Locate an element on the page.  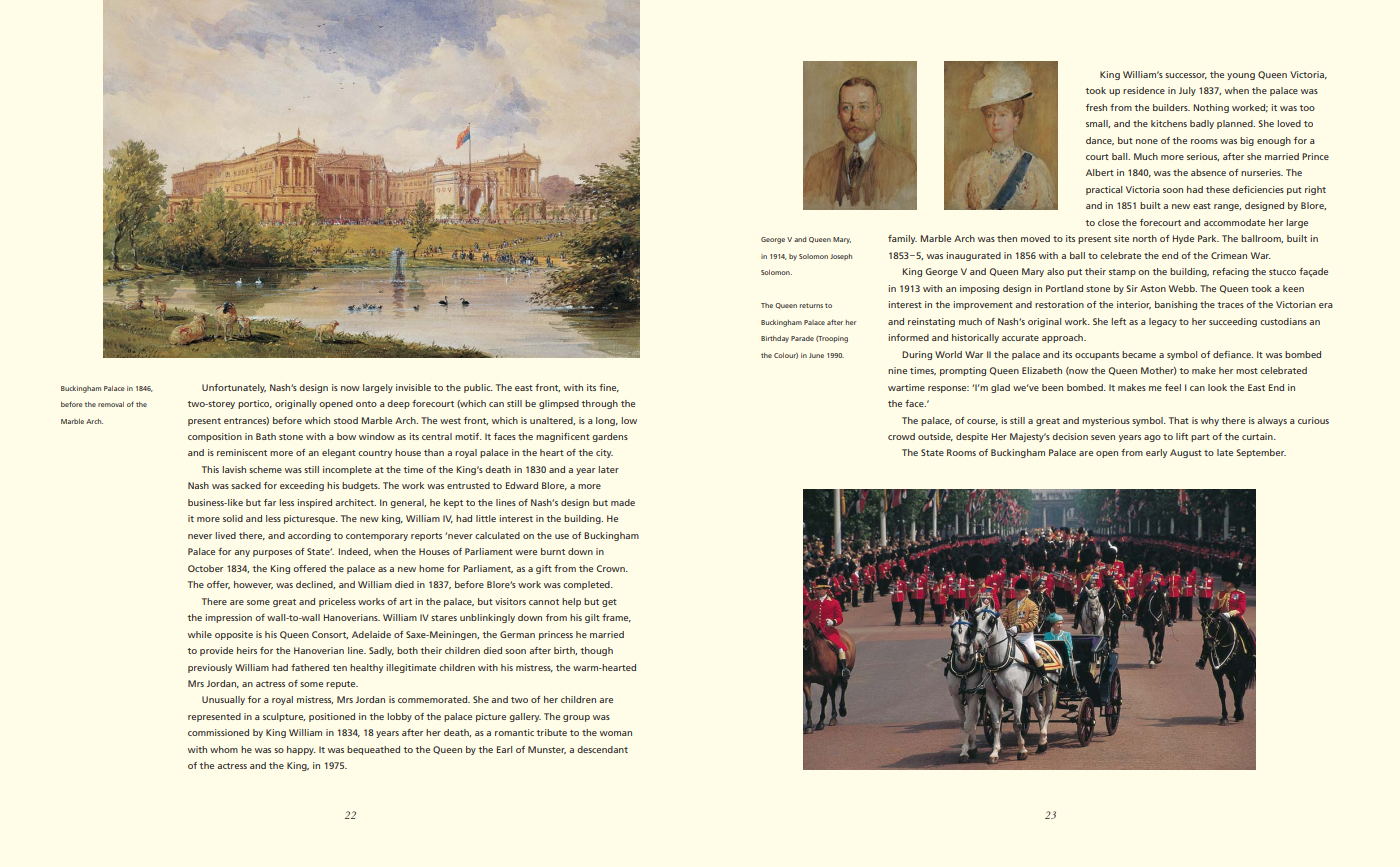
commissioned is located at coordinates (218, 732).
